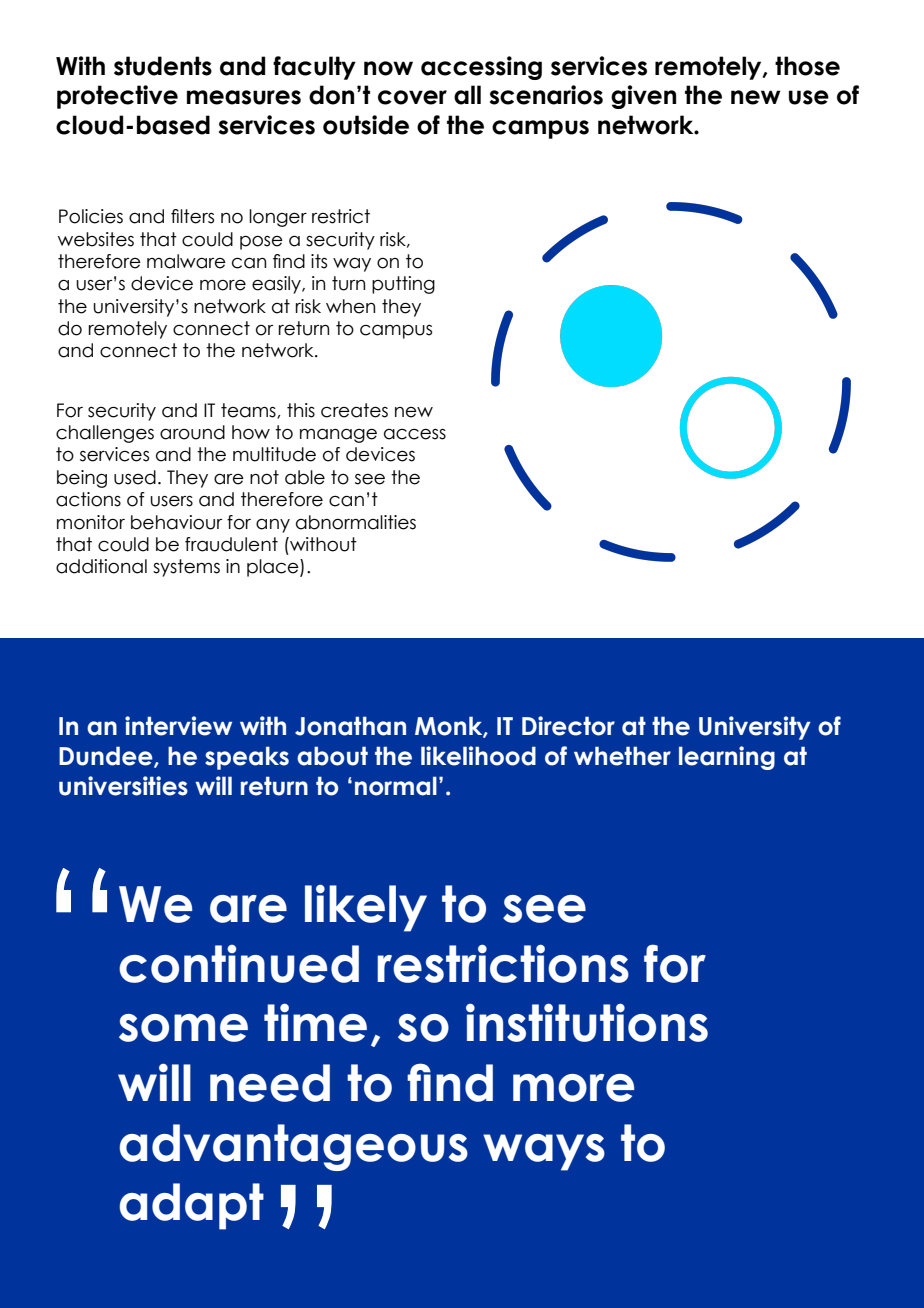 The width and height of the screenshot is (924, 1308). I want to click on given, so click(643, 97).
